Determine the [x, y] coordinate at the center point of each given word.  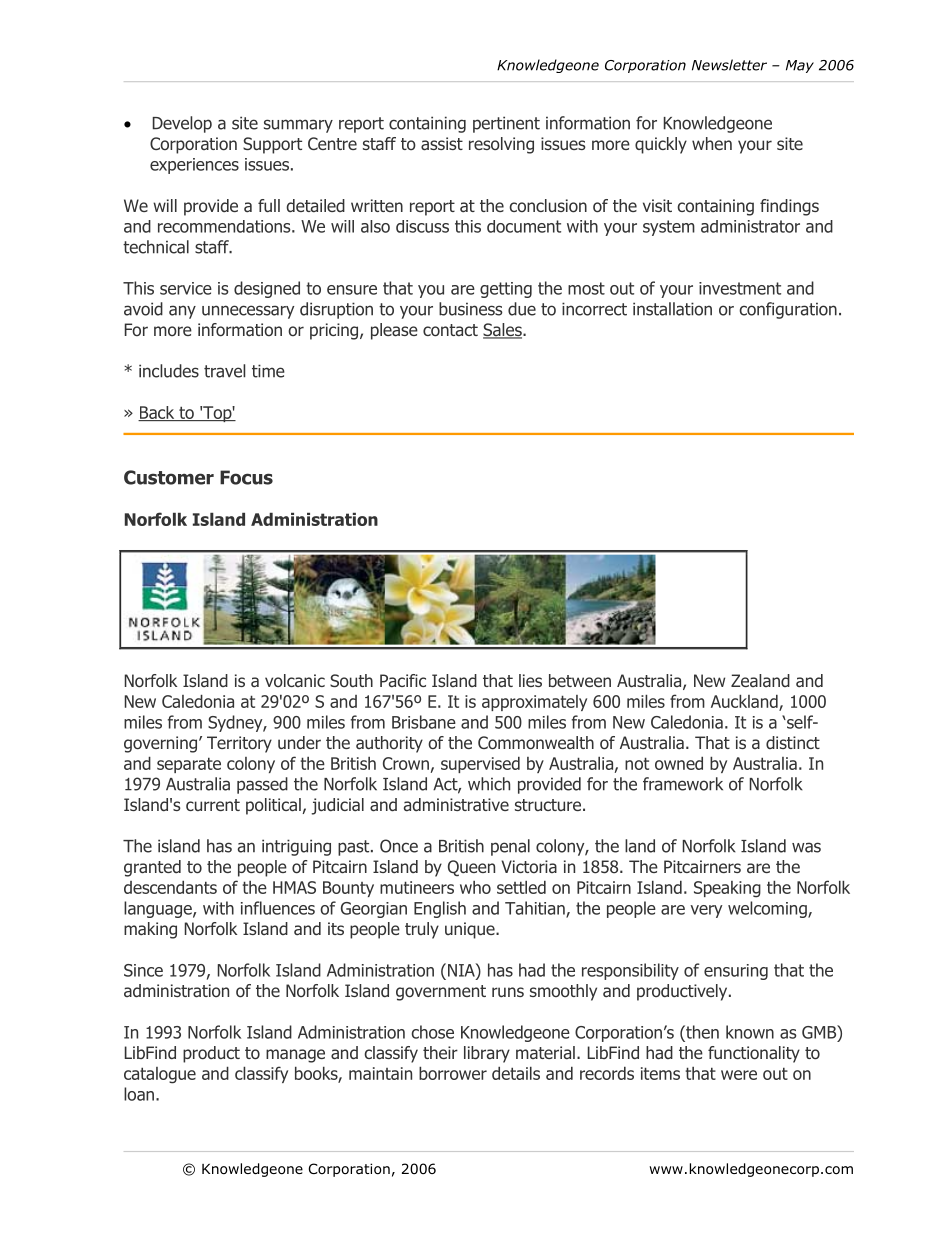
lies [530, 680]
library [487, 1054]
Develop [182, 124]
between [580, 680]
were [739, 1075]
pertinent [506, 124]
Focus [246, 477]
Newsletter [729, 65]
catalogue [160, 1075]
